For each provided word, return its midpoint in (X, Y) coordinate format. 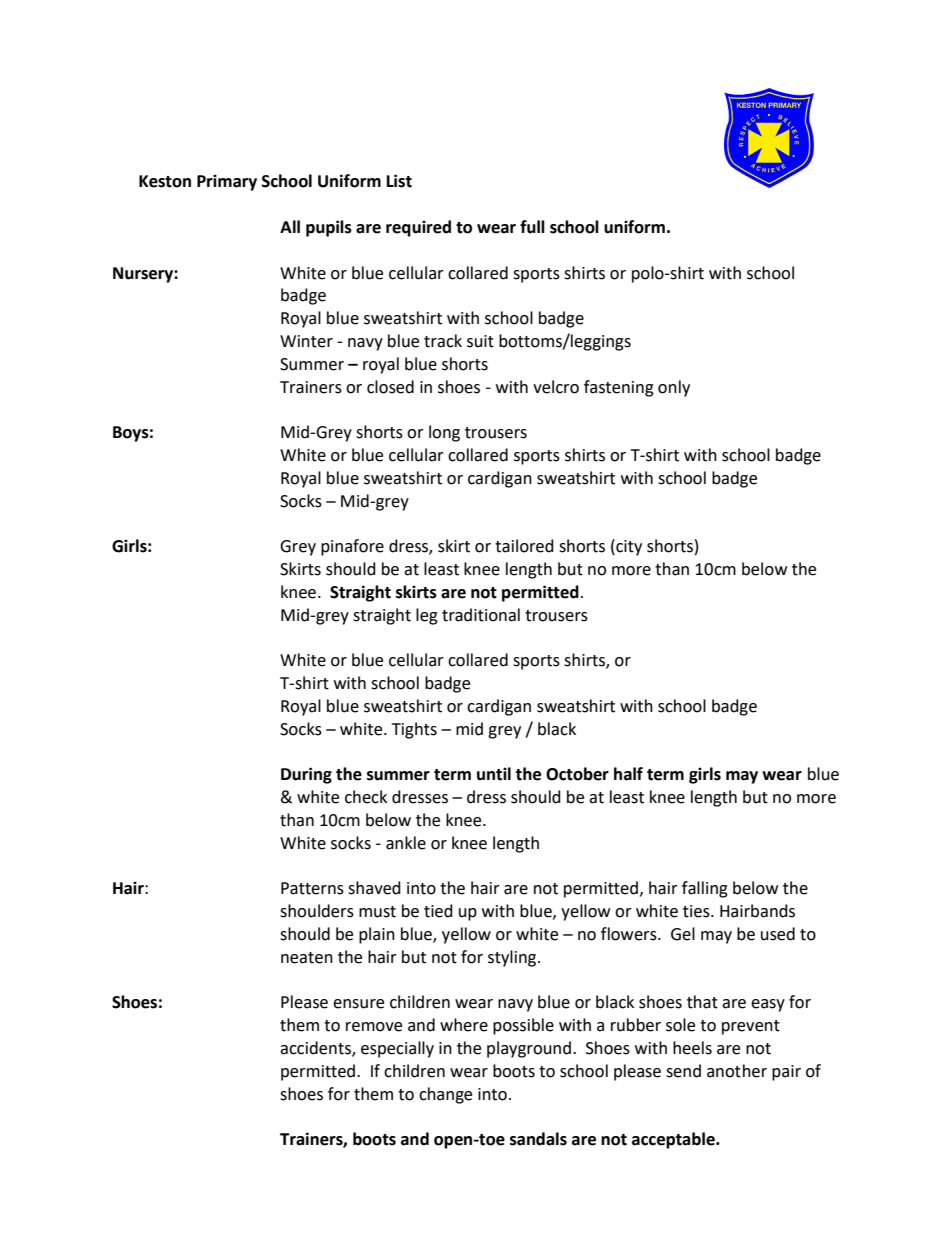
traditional (481, 615)
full (532, 227)
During (306, 775)
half (628, 774)
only (674, 388)
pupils (329, 228)
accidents (316, 1049)
